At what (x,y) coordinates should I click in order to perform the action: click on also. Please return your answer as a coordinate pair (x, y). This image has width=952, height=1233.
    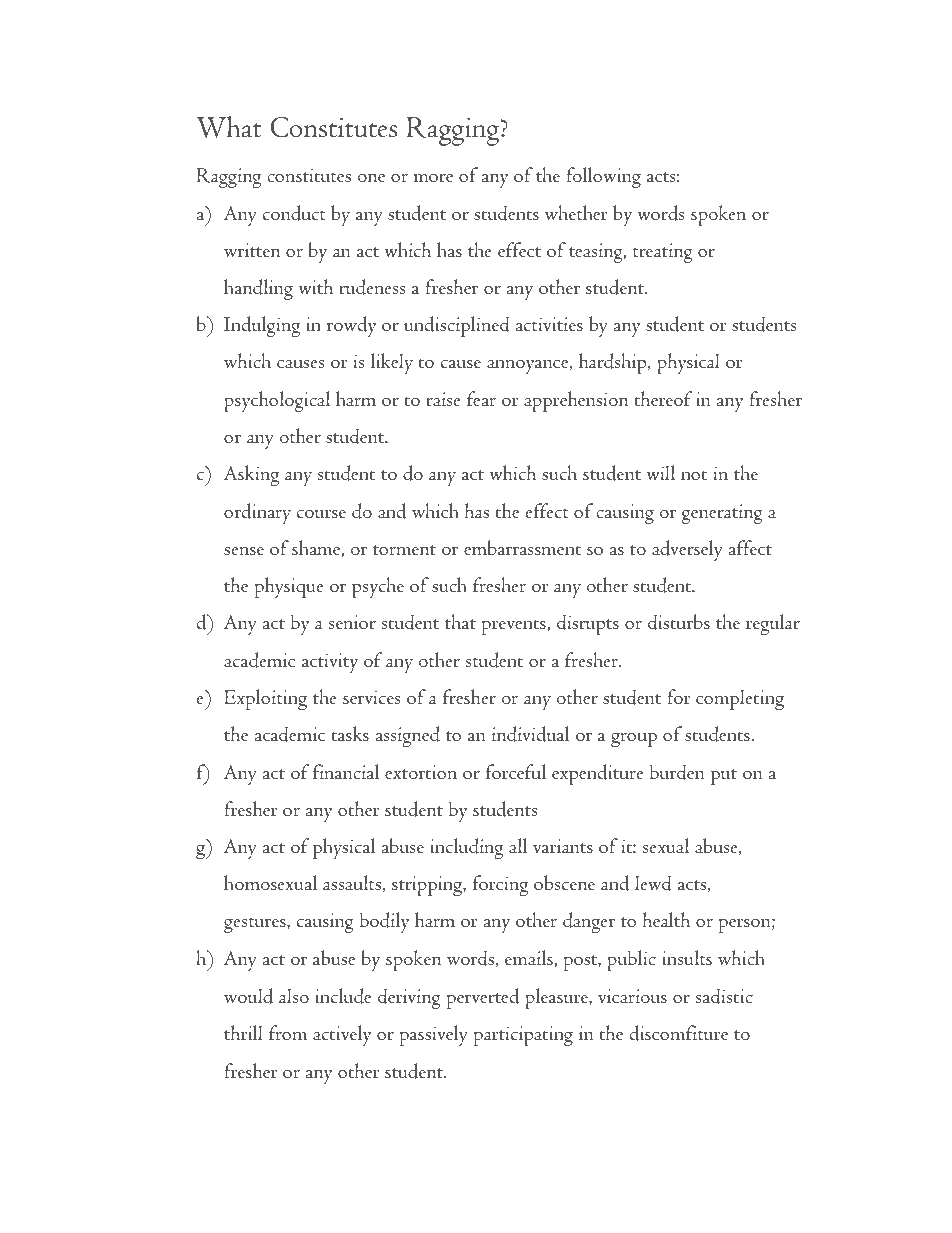
    Looking at the image, I should click on (294, 996).
